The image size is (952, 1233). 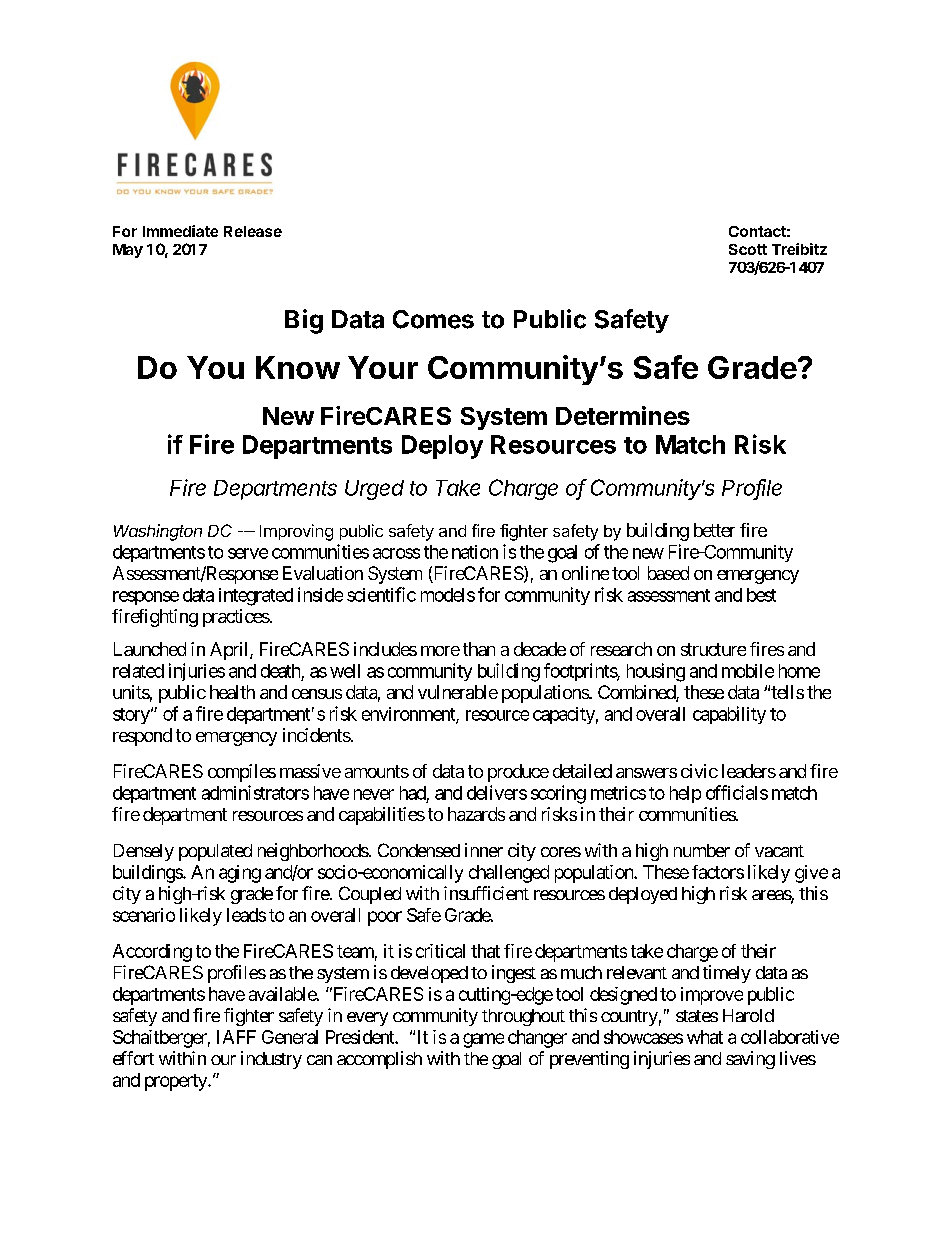 What do you see at coordinates (483, 1040) in the page?
I see `game` at bounding box center [483, 1040].
